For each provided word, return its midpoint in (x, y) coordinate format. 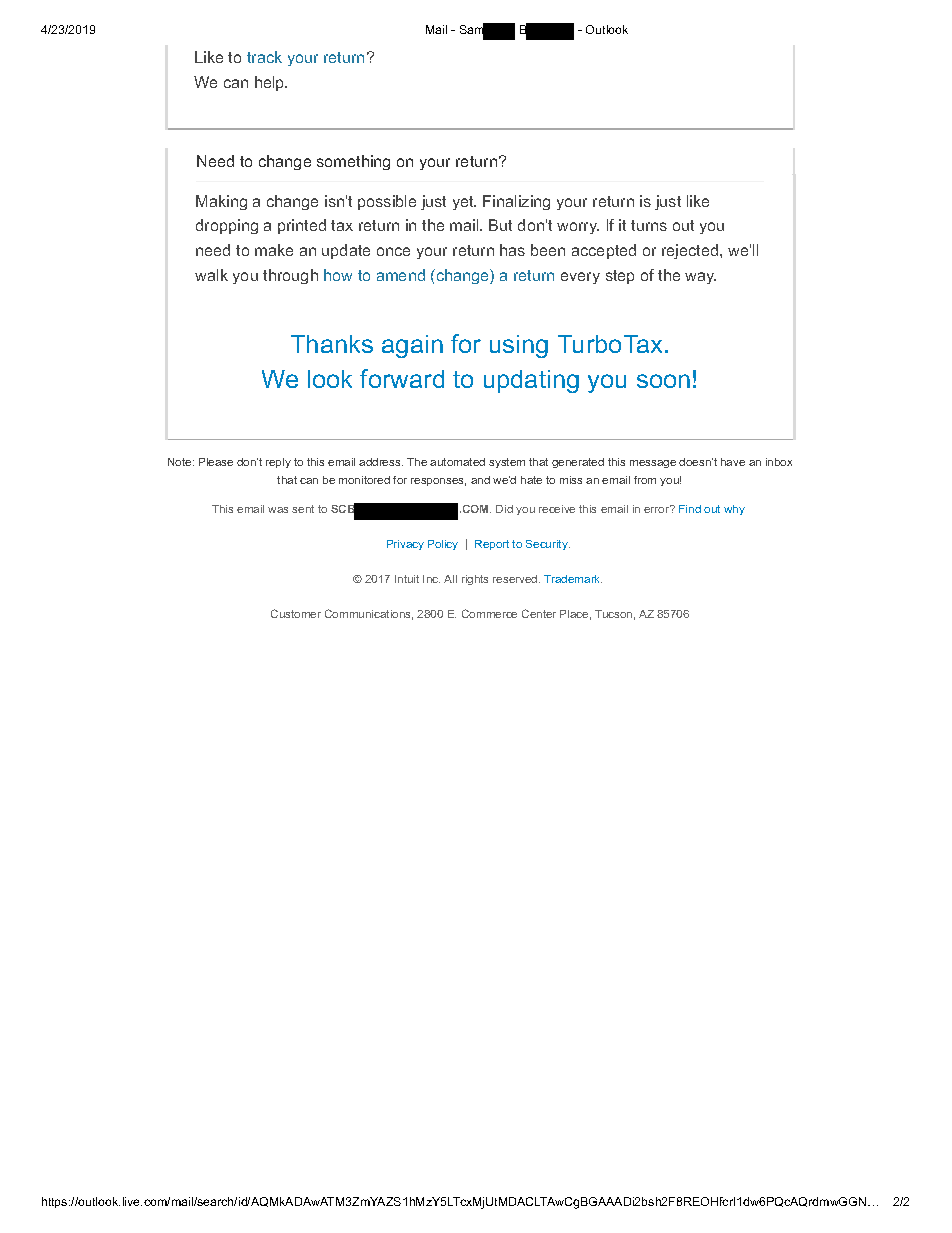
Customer (296, 613)
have (733, 462)
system (507, 463)
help (271, 83)
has (512, 250)
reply (278, 463)
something (353, 162)
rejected (691, 251)
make (274, 250)
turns (649, 225)
